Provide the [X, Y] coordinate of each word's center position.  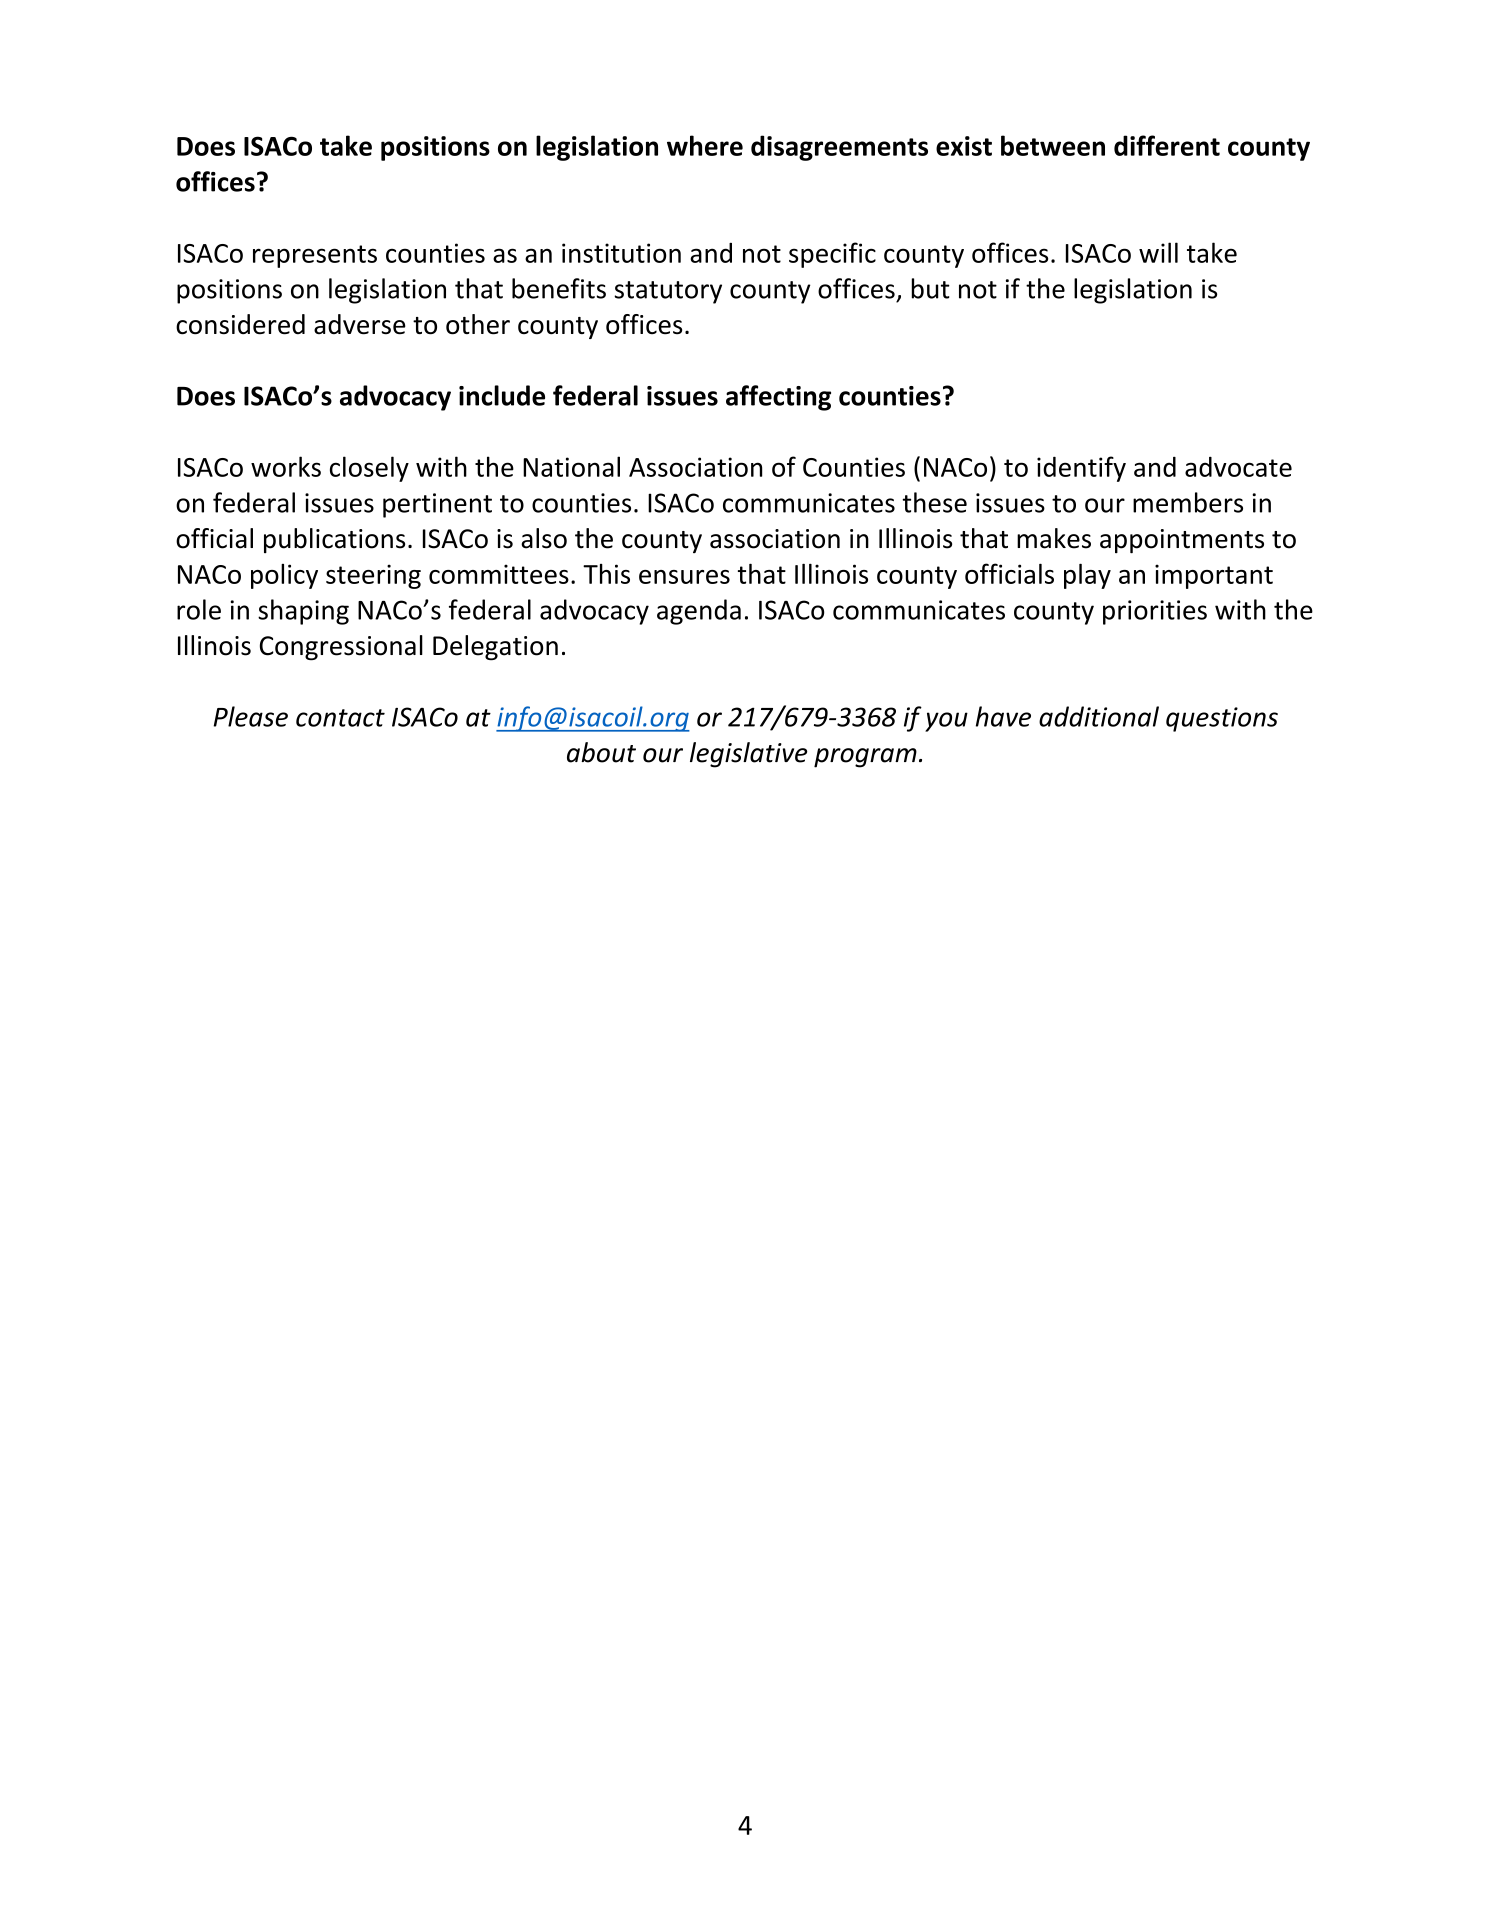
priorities [1155, 612]
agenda [699, 612]
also [544, 538]
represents [315, 256]
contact [340, 718]
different [1167, 145]
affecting [778, 398]
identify [1081, 469]
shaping [303, 612]
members [1188, 502]
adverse [360, 324]
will [1158, 252]
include [502, 395]
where [705, 145]
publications [334, 540]
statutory [668, 292]
